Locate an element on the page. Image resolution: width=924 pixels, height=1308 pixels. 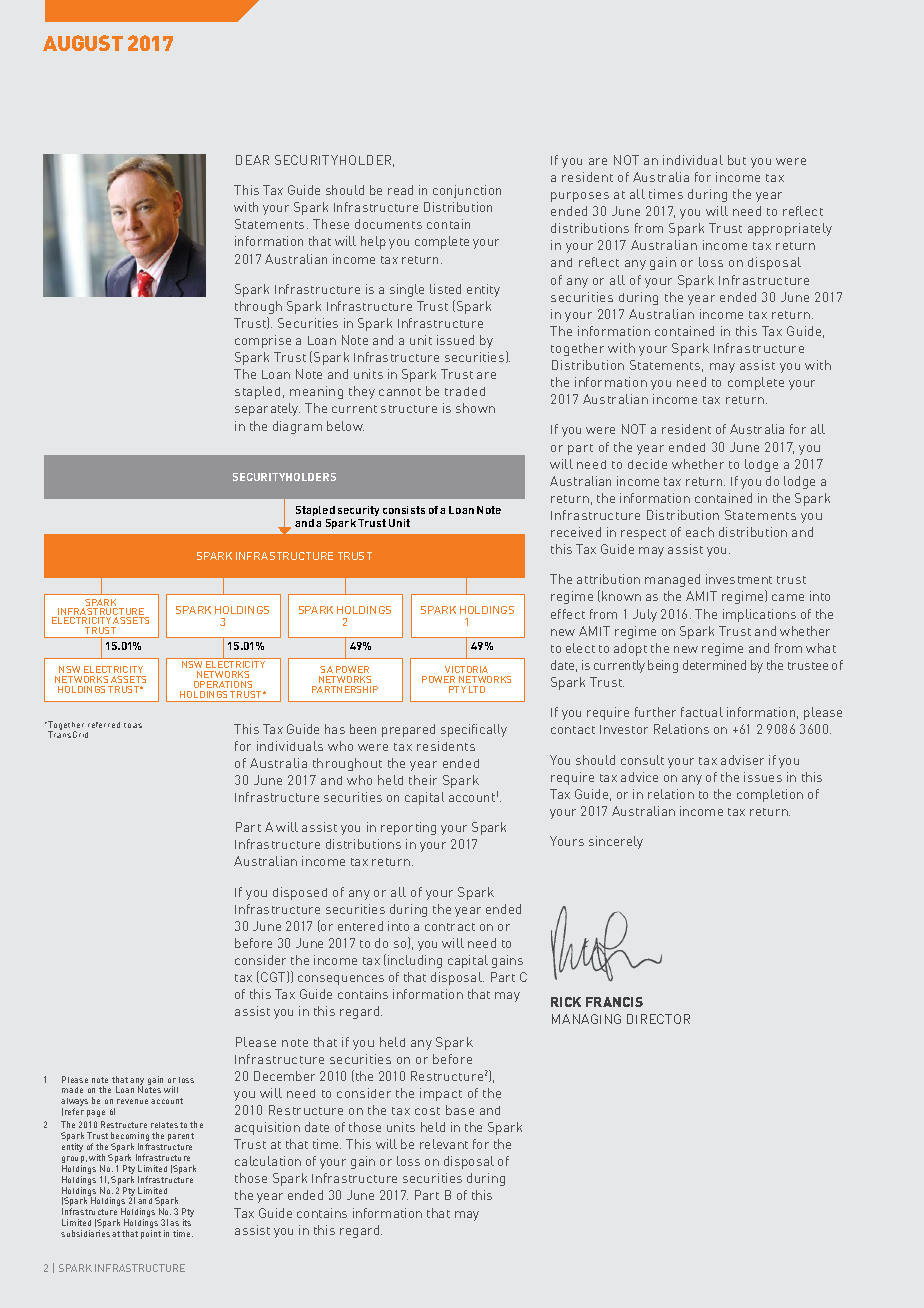
revenue is located at coordinates (132, 1101).
